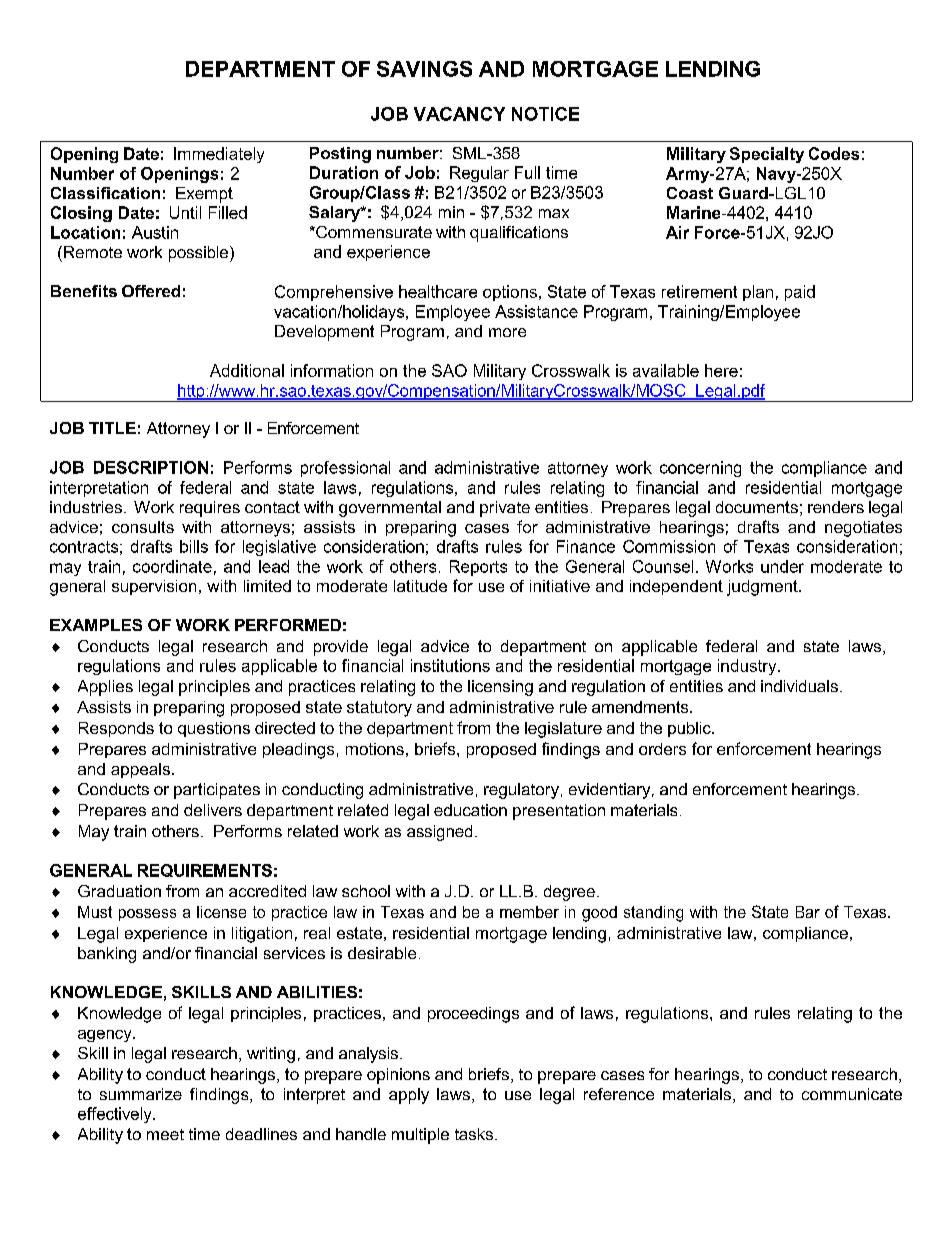  I want to click on VACANCY, so click(459, 114).
